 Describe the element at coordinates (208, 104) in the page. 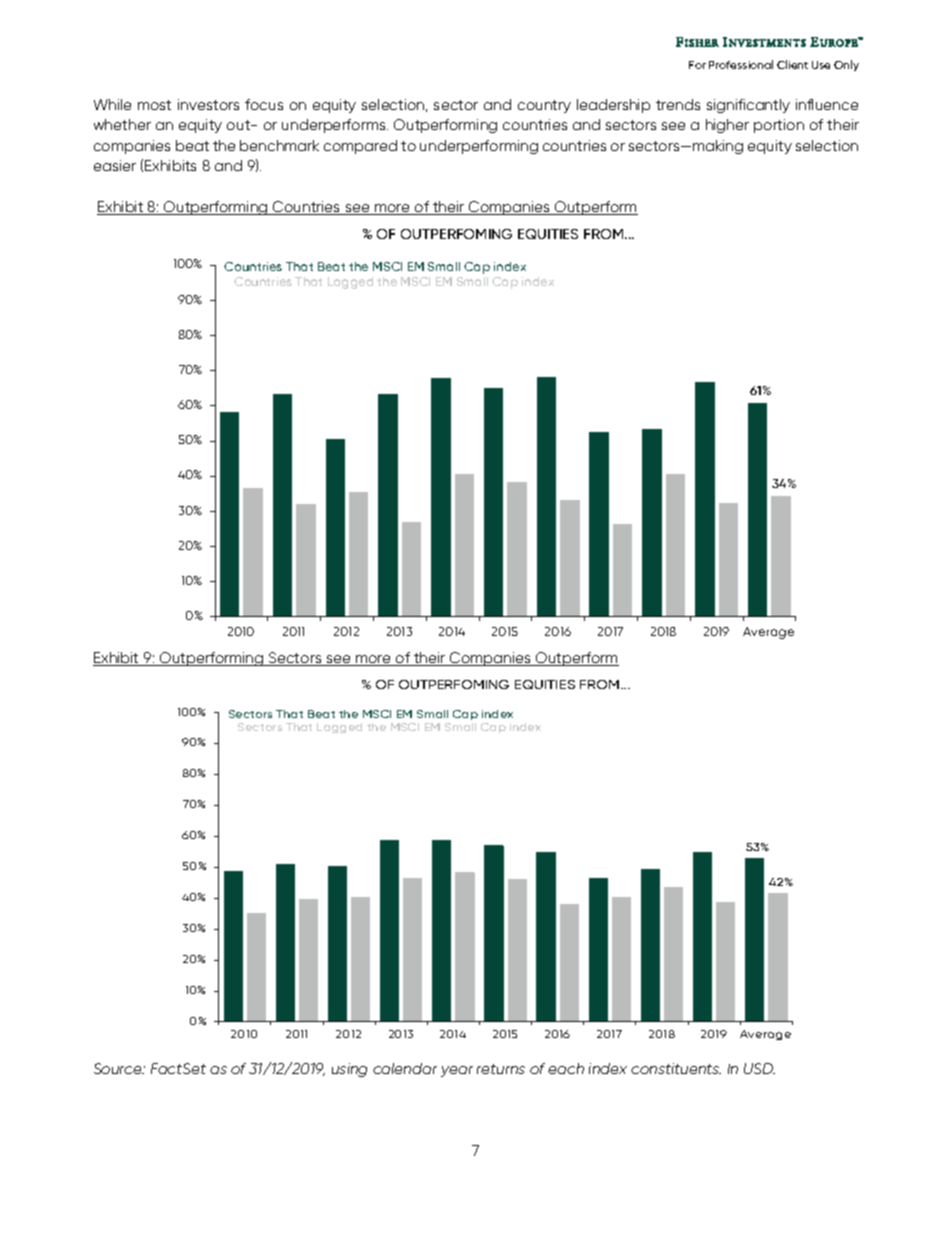

I see `investors` at that location.
